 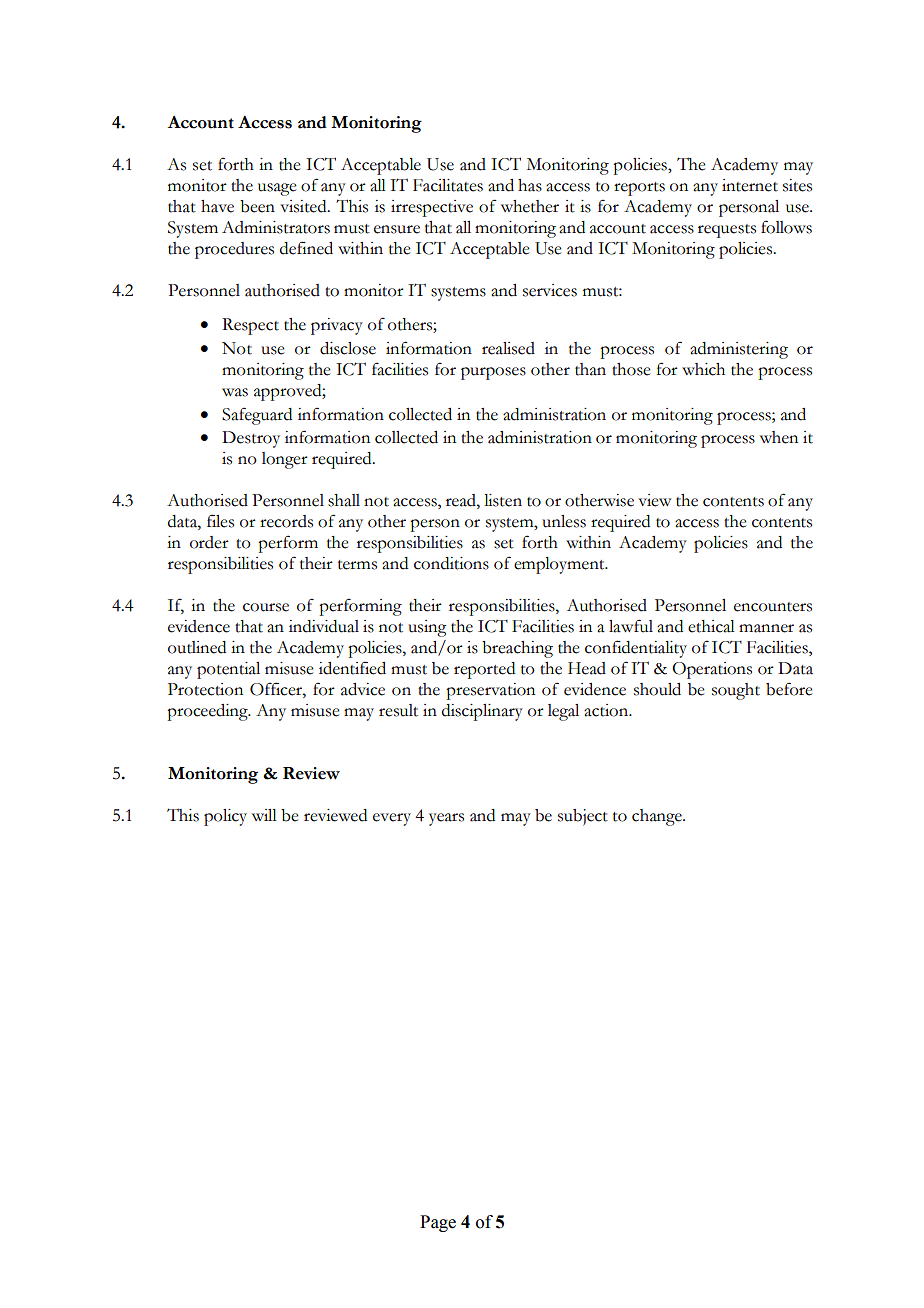 What do you see at coordinates (736, 691) in the image?
I see `sought` at bounding box center [736, 691].
